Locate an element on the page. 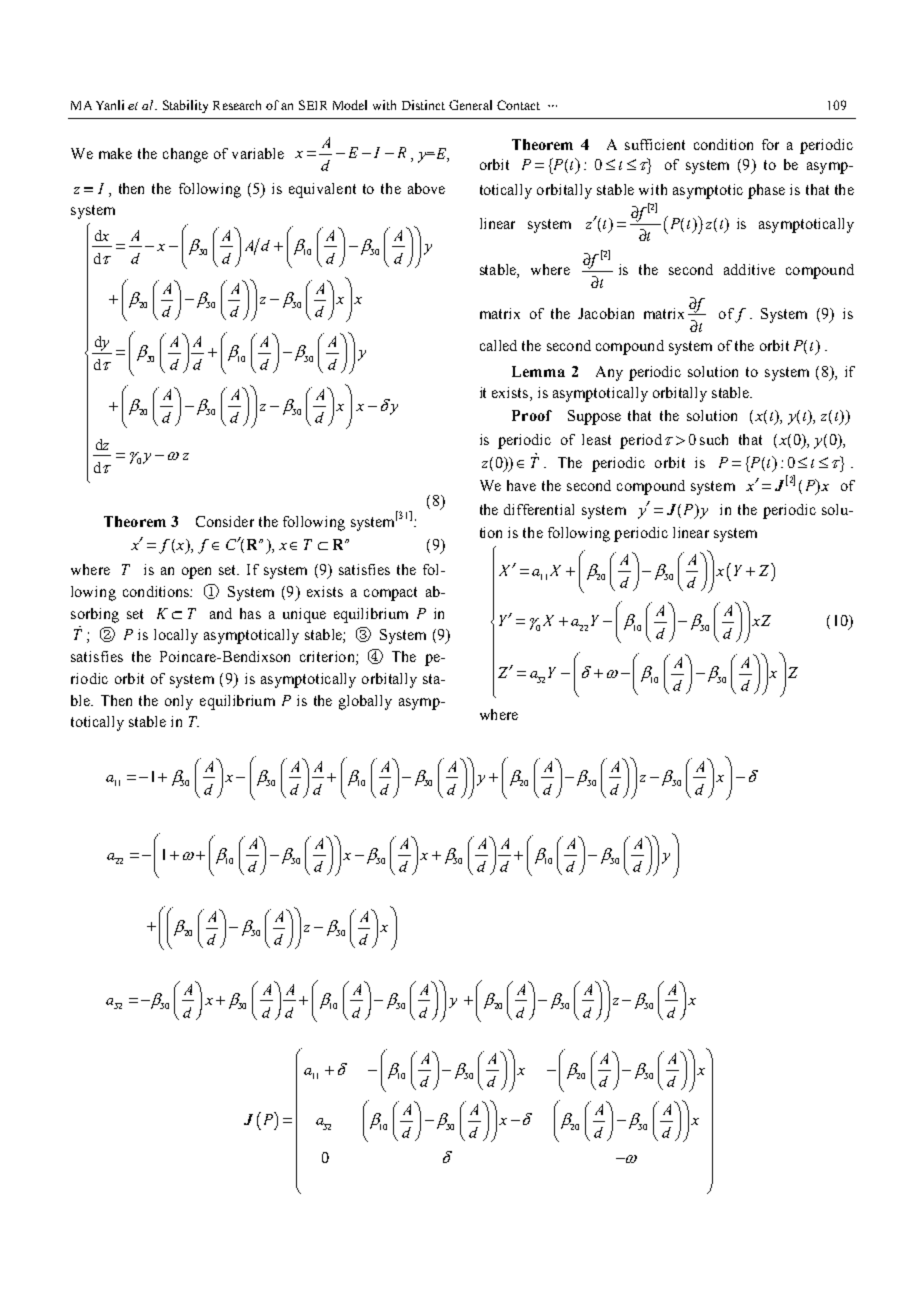  sufficient is located at coordinates (655, 144).
